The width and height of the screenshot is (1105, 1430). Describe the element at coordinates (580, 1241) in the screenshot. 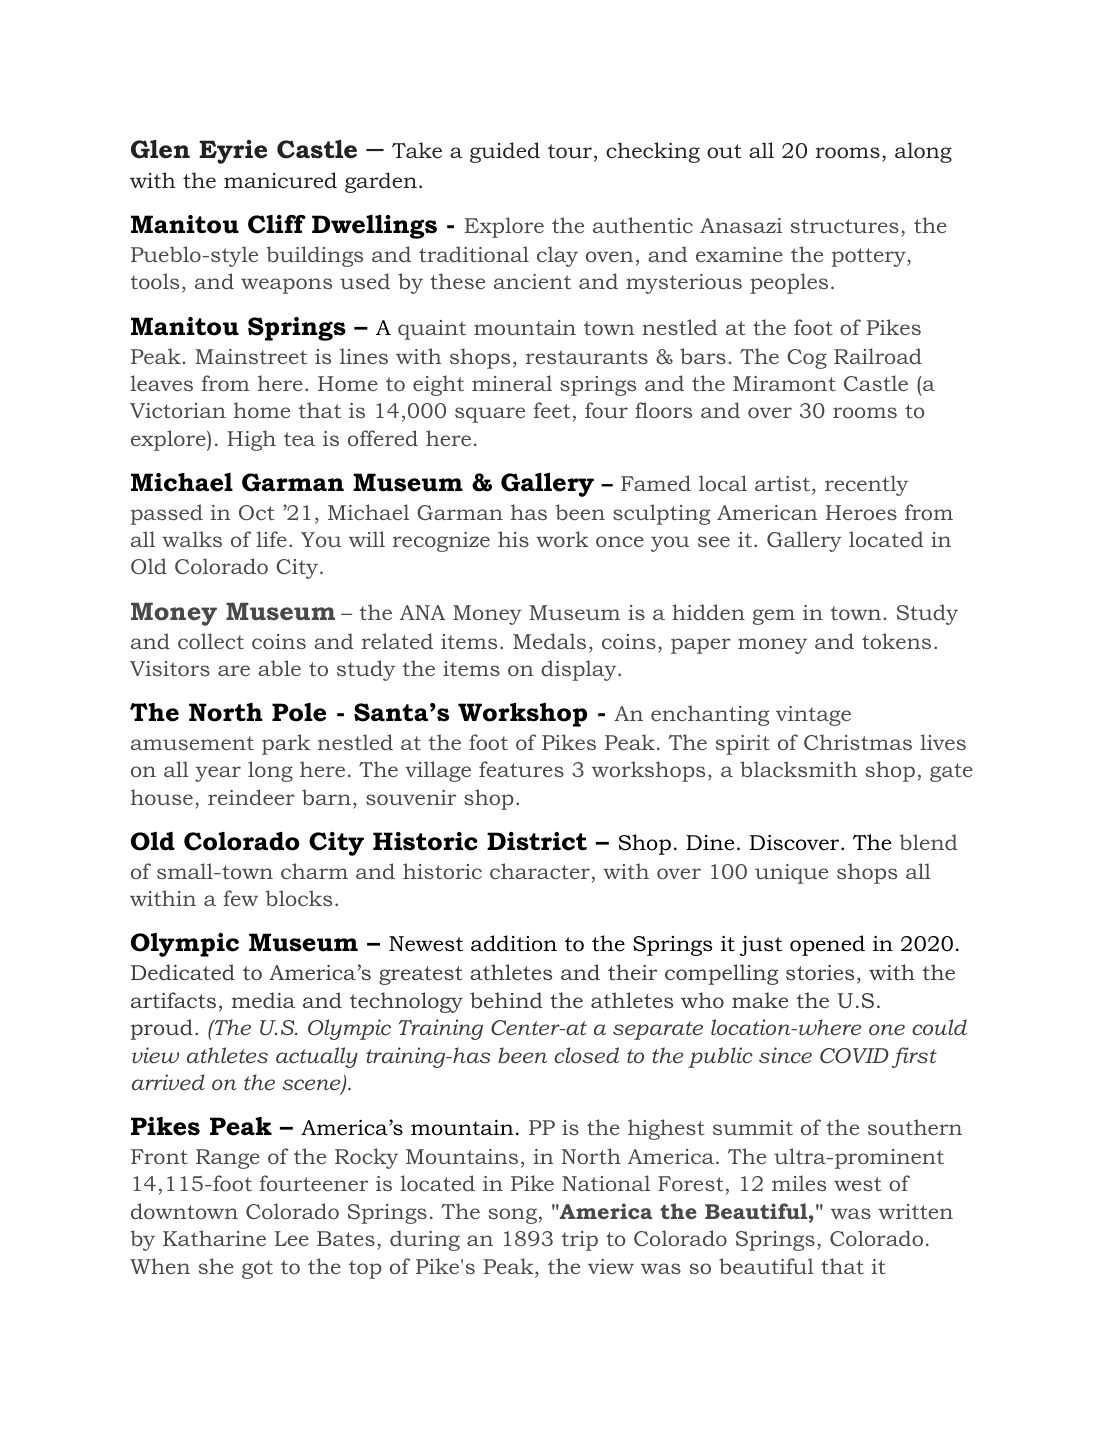

I see `trip` at that location.
